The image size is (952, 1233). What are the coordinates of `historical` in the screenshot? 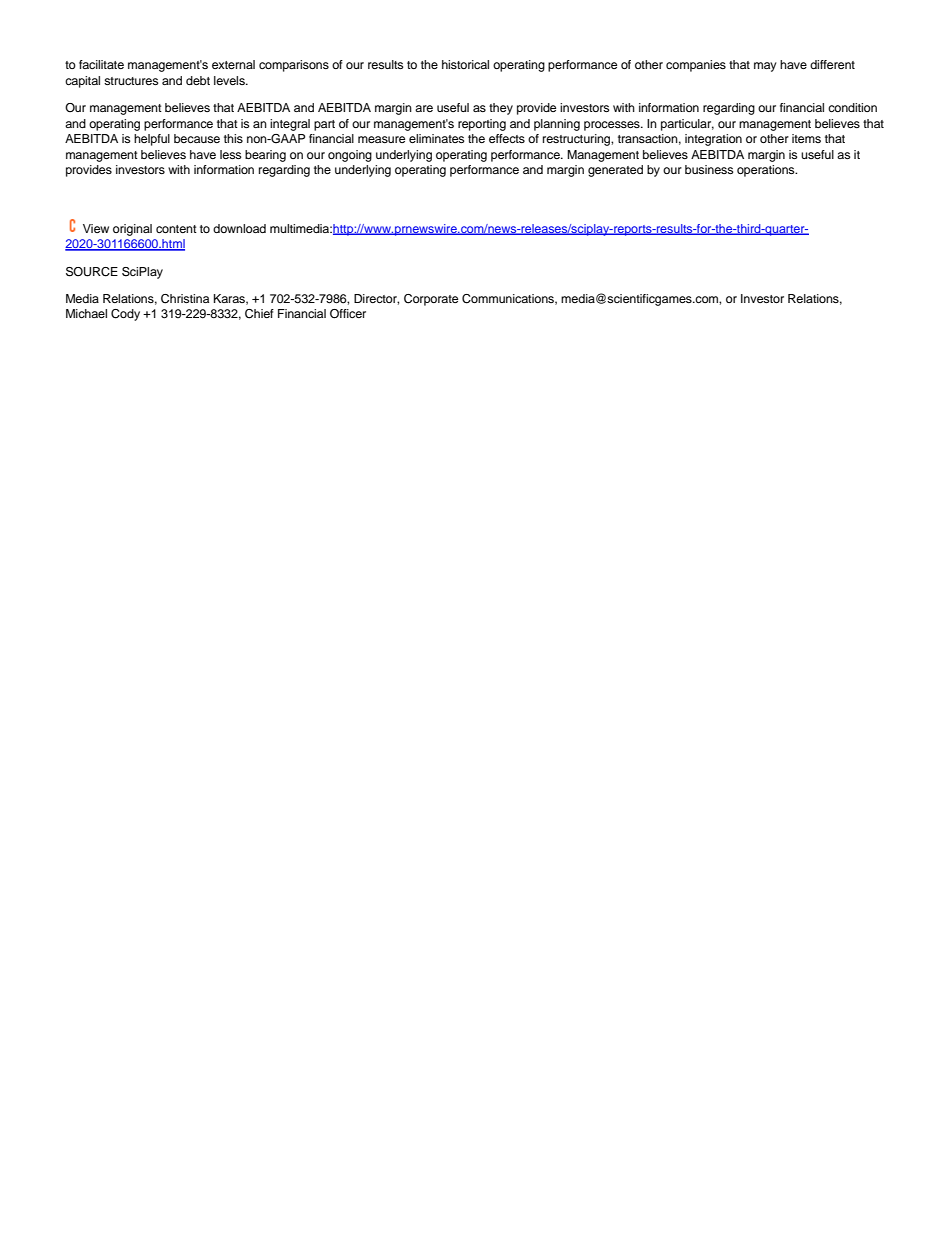 It's located at (465, 64).
